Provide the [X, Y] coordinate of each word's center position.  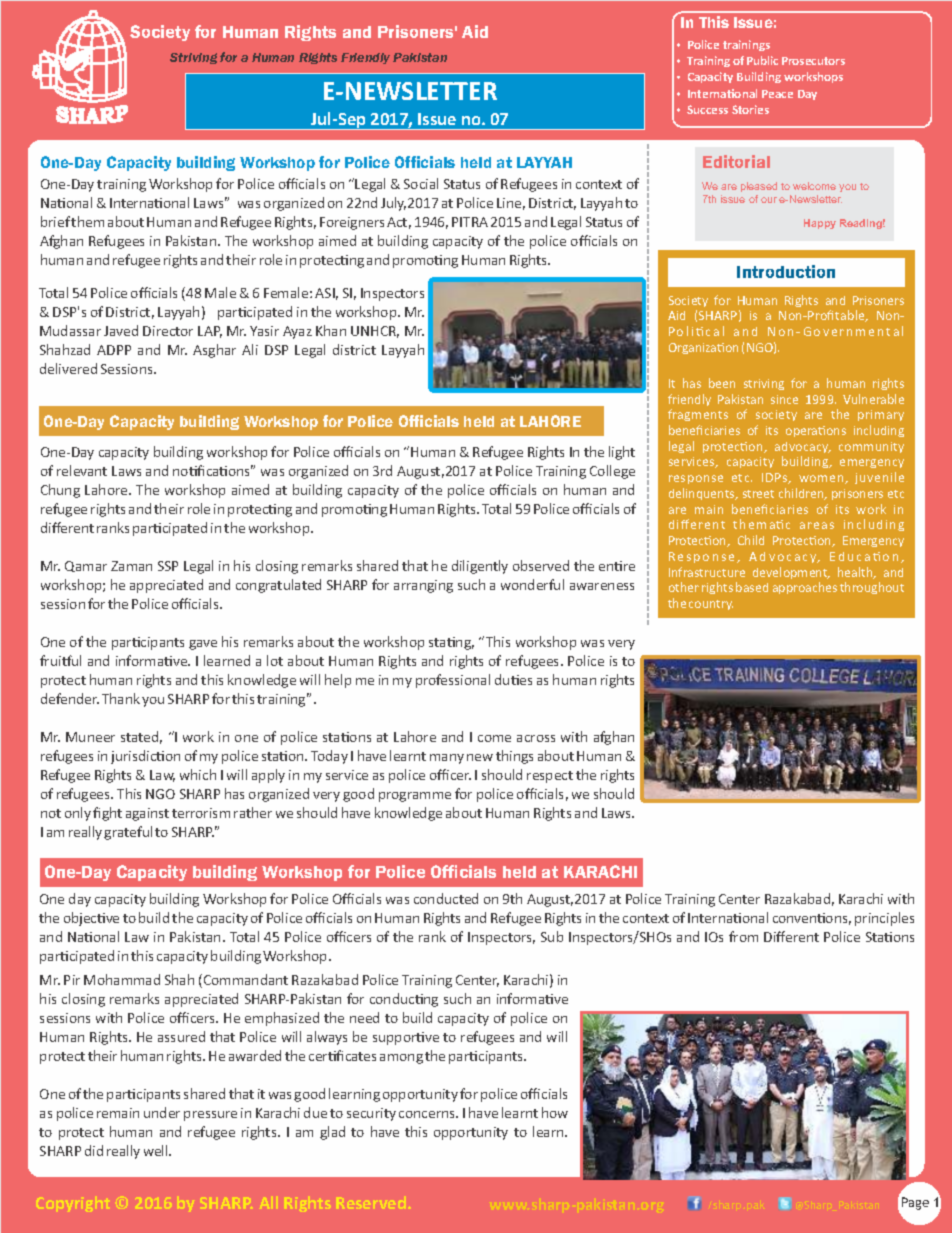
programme [415, 797]
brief [56, 221]
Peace [777, 94]
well [157, 1150]
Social [421, 183]
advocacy [803, 447]
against [147, 814]
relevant [82, 470]
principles [884, 919]
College [612, 472]
